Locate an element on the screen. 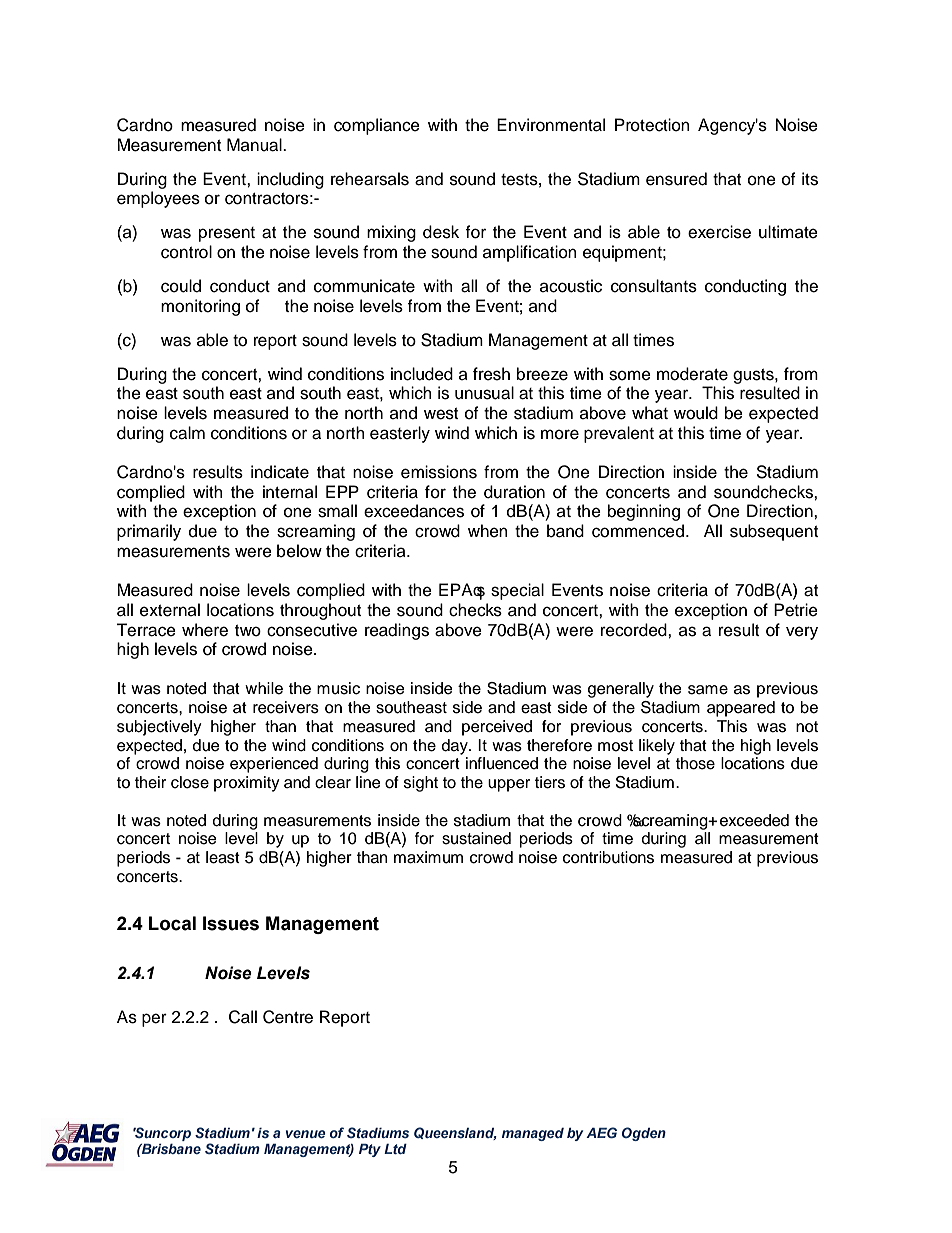 The width and height of the screenshot is (952, 1233). exceeded is located at coordinates (754, 820).
